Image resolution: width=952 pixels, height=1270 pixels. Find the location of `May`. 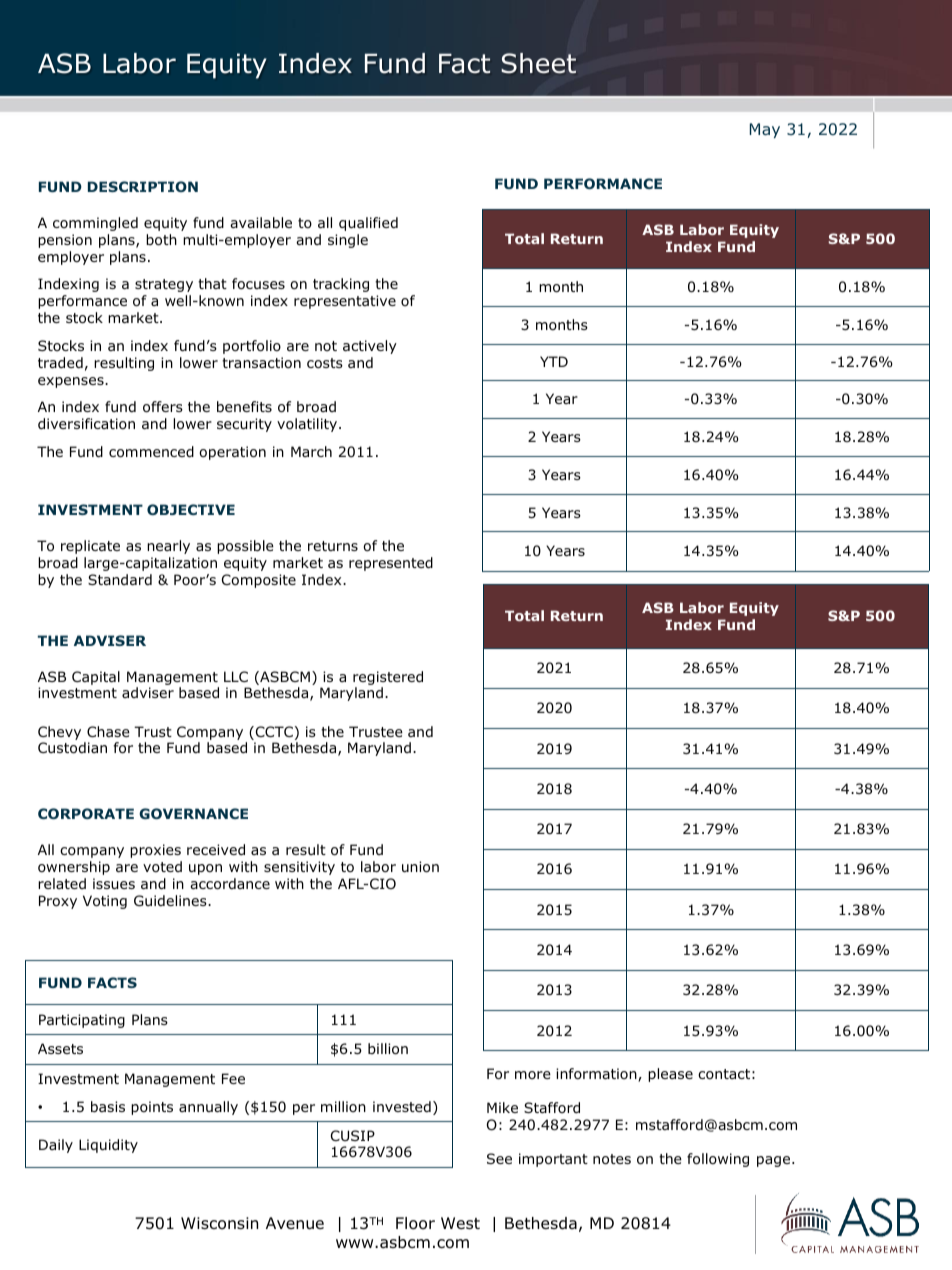

May is located at coordinates (765, 130).
